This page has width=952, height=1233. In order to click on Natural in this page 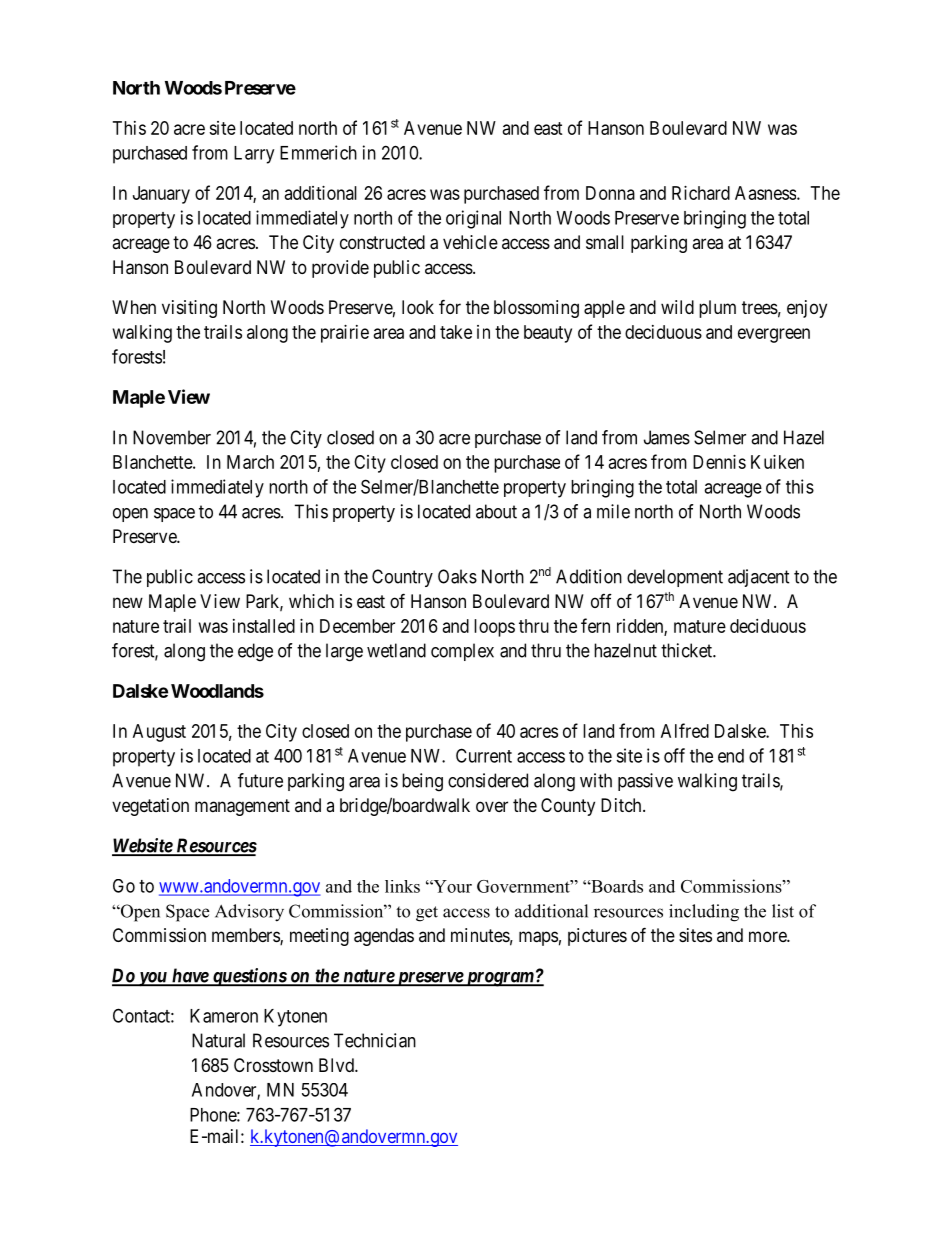, I will do `click(218, 1040)`.
